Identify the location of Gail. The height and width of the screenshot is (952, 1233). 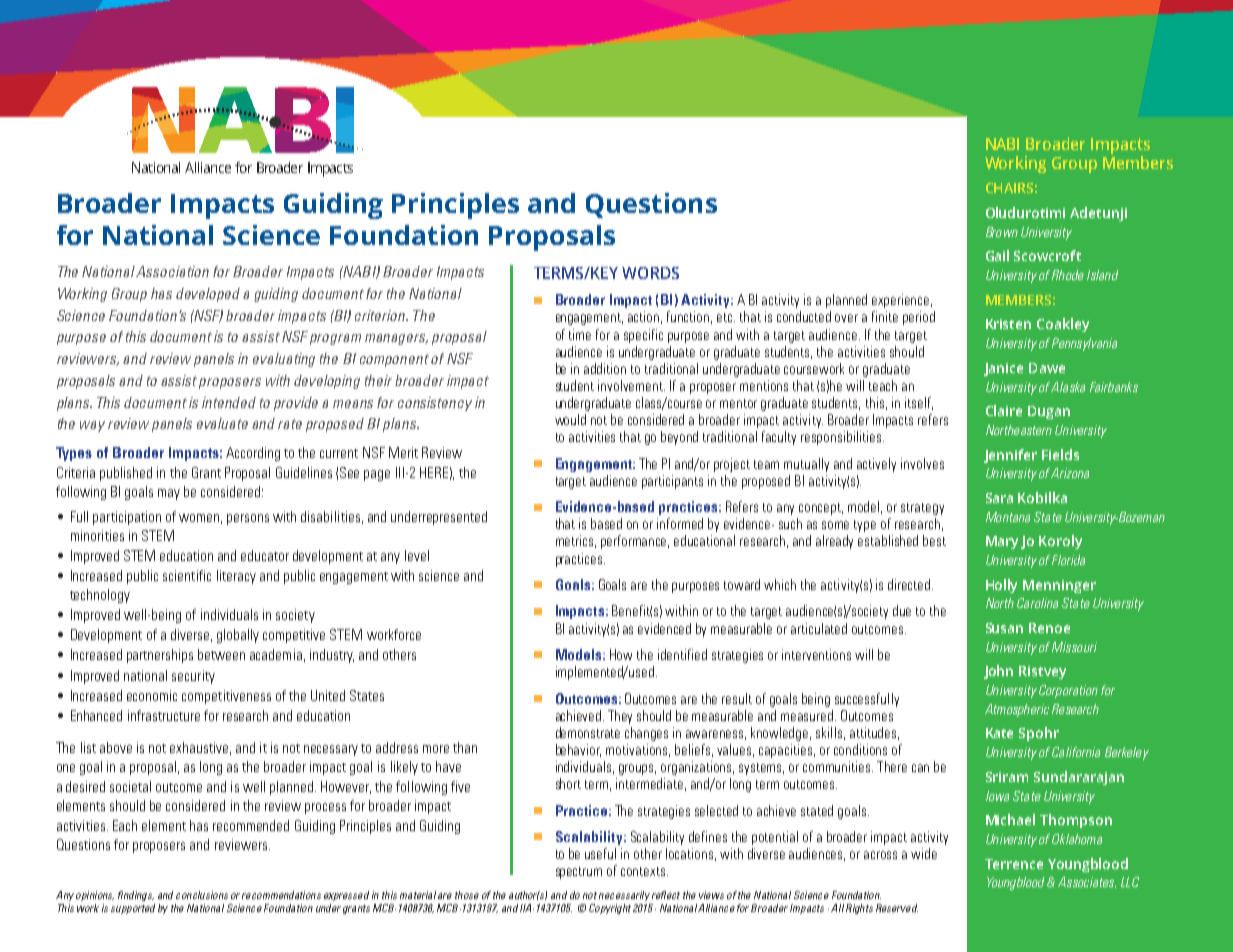
(997, 255).
